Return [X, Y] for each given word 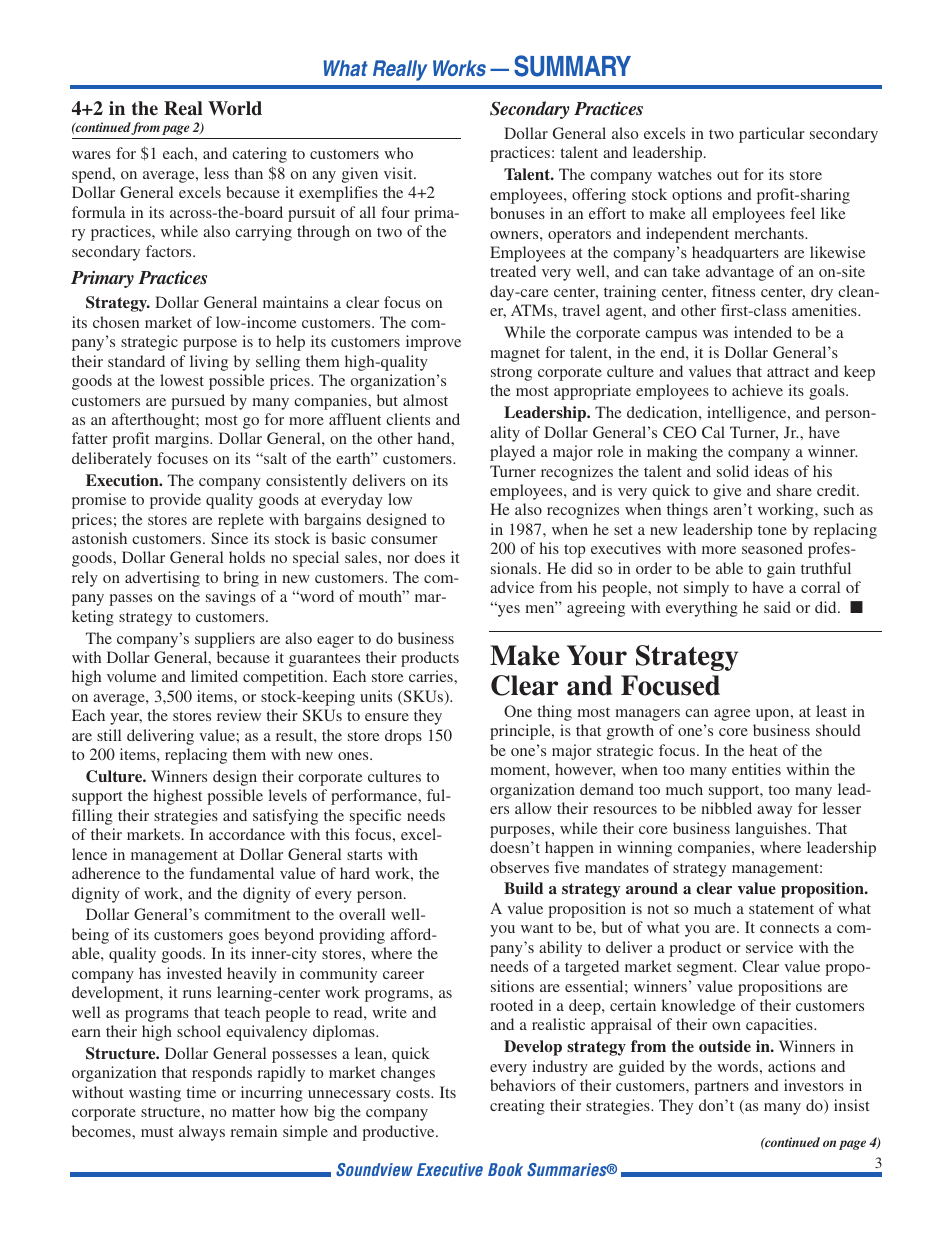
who [398, 153]
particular [772, 135]
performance [375, 797]
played [512, 453]
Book [505, 1169]
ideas [772, 471]
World [235, 108]
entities [756, 769]
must [157, 1132]
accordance [247, 834]
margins [183, 440]
